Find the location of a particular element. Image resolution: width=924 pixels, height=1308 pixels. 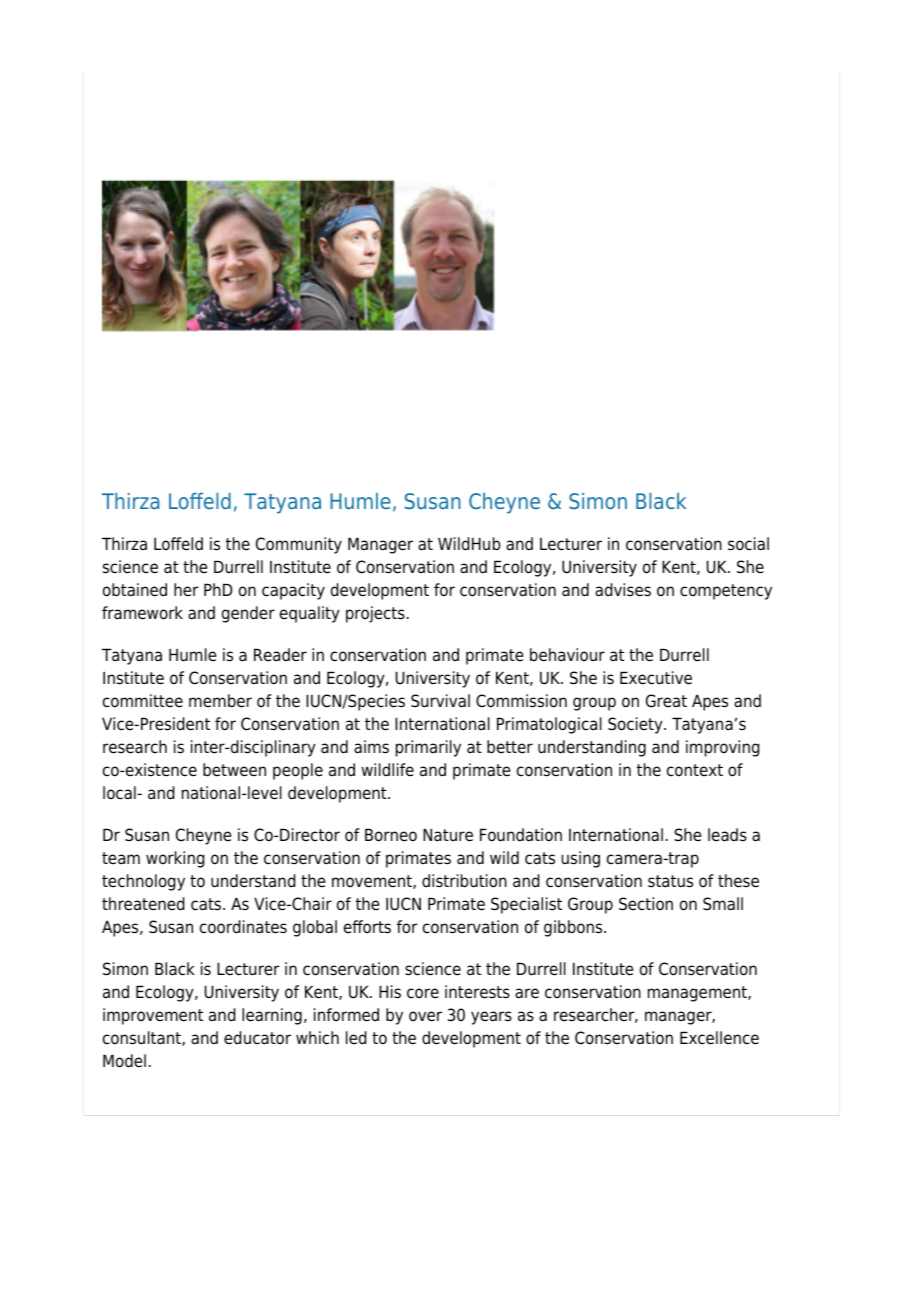

core is located at coordinates (423, 993).
